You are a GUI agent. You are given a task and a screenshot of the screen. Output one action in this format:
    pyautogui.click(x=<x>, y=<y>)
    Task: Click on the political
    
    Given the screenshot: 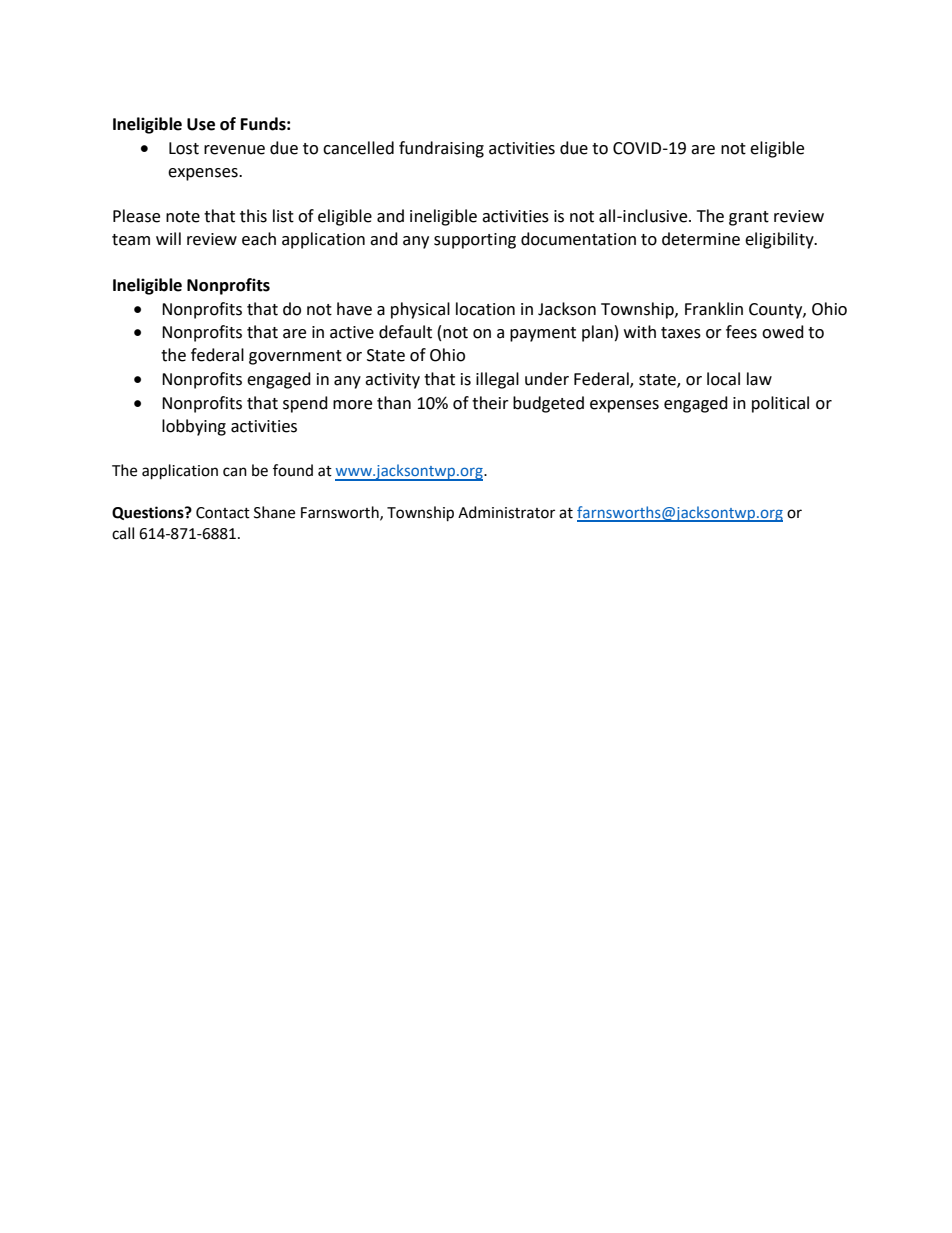 What is the action you would take?
    pyautogui.click(x=780, y=404)
